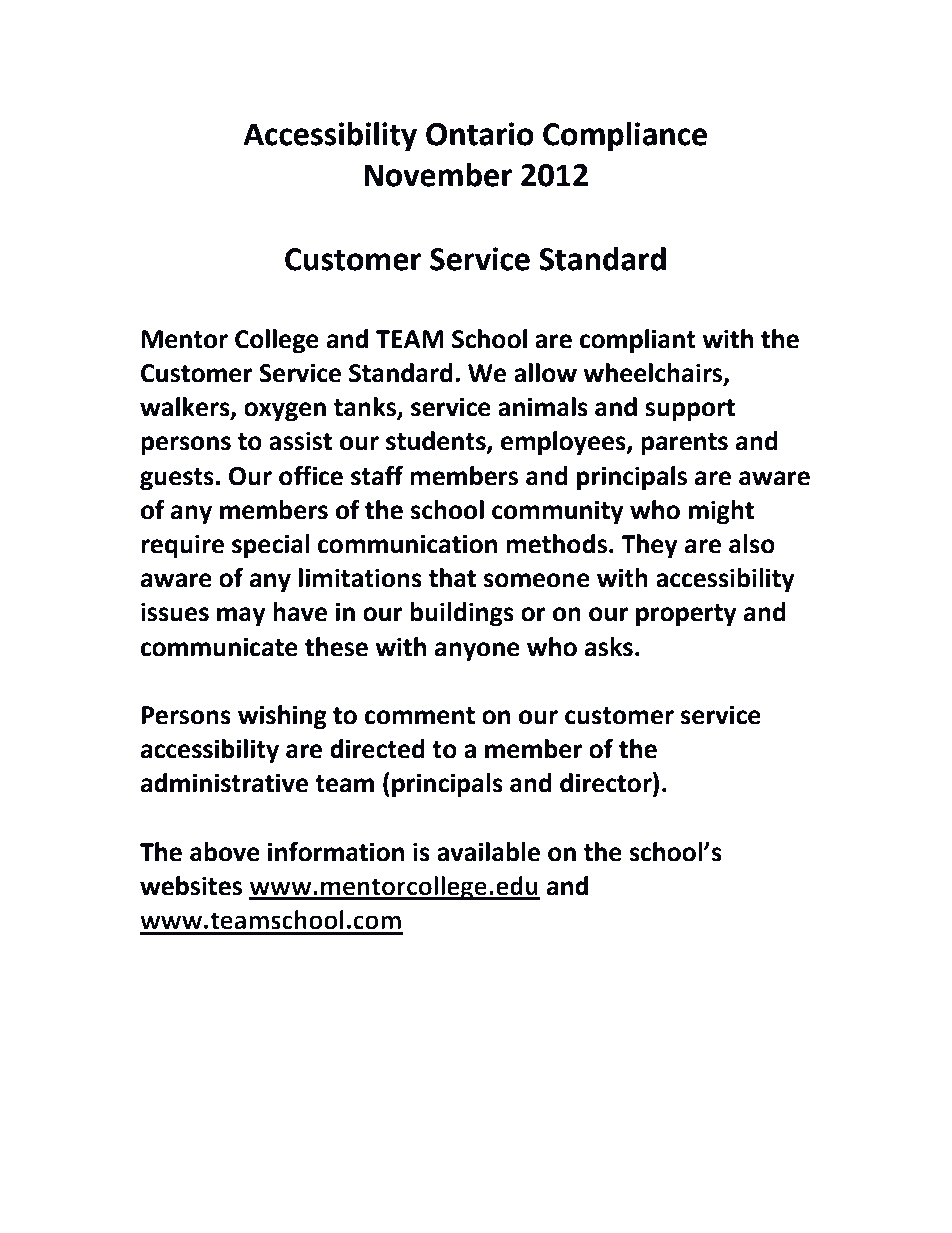 The image size is (952, 1233). I want to click on might, so click(721, 512).
